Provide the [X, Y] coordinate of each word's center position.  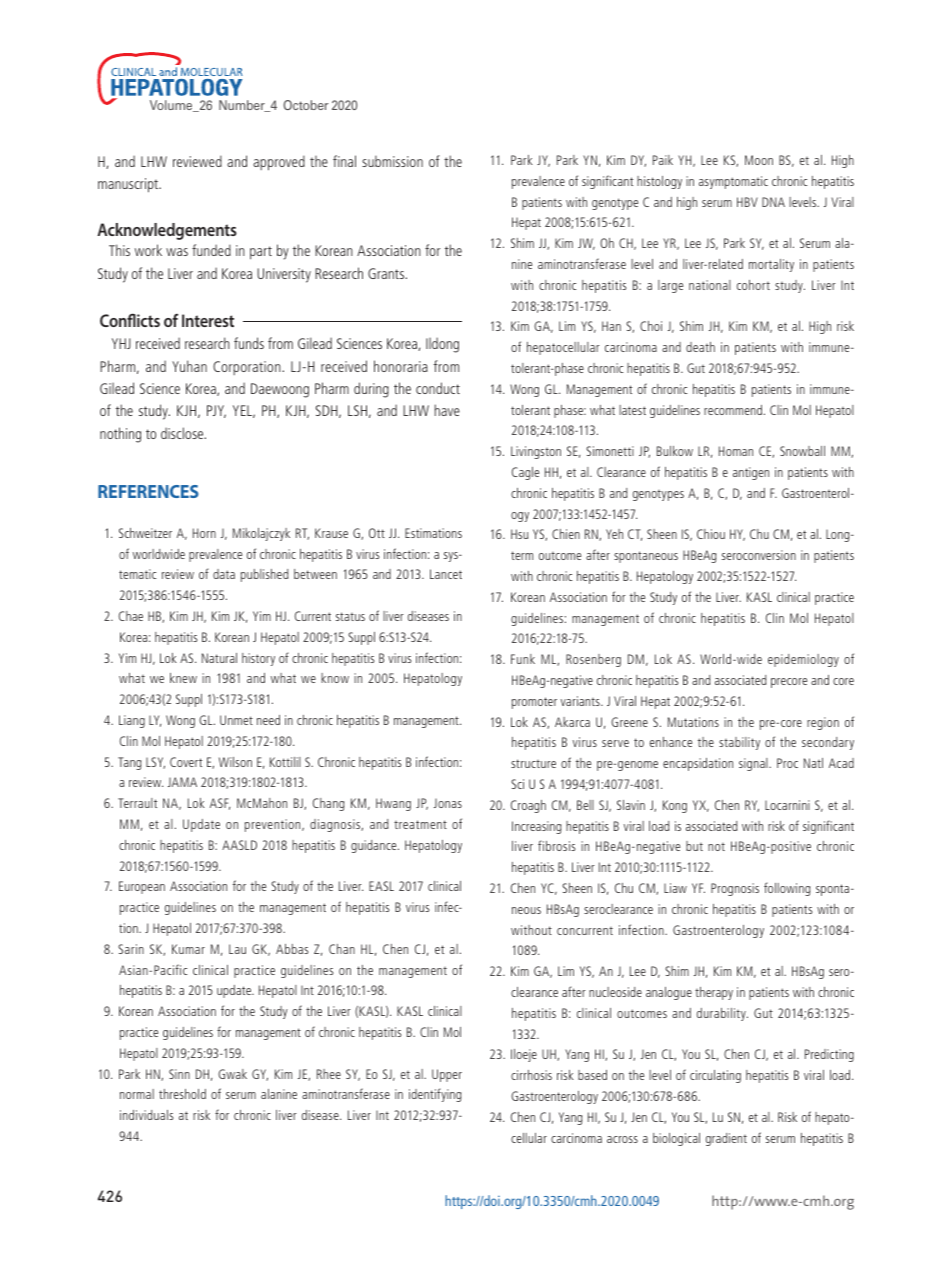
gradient [726, 1139]
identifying [435, 1095]
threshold [182, 1094]
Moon [759, 160]
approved [279, 163]
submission [392, 161]
